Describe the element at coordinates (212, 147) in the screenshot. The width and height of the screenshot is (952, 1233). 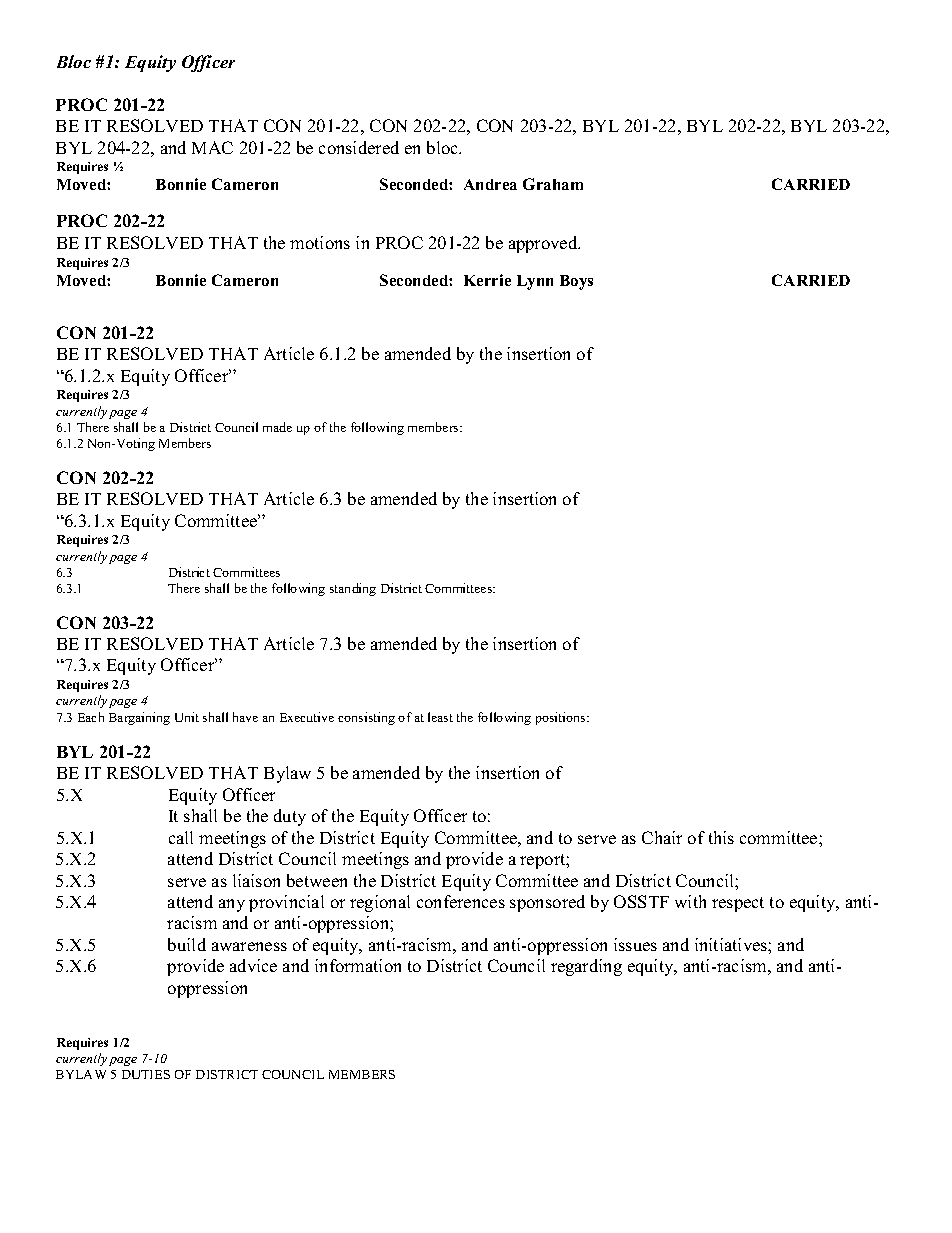
I see `MAC` at that location.
